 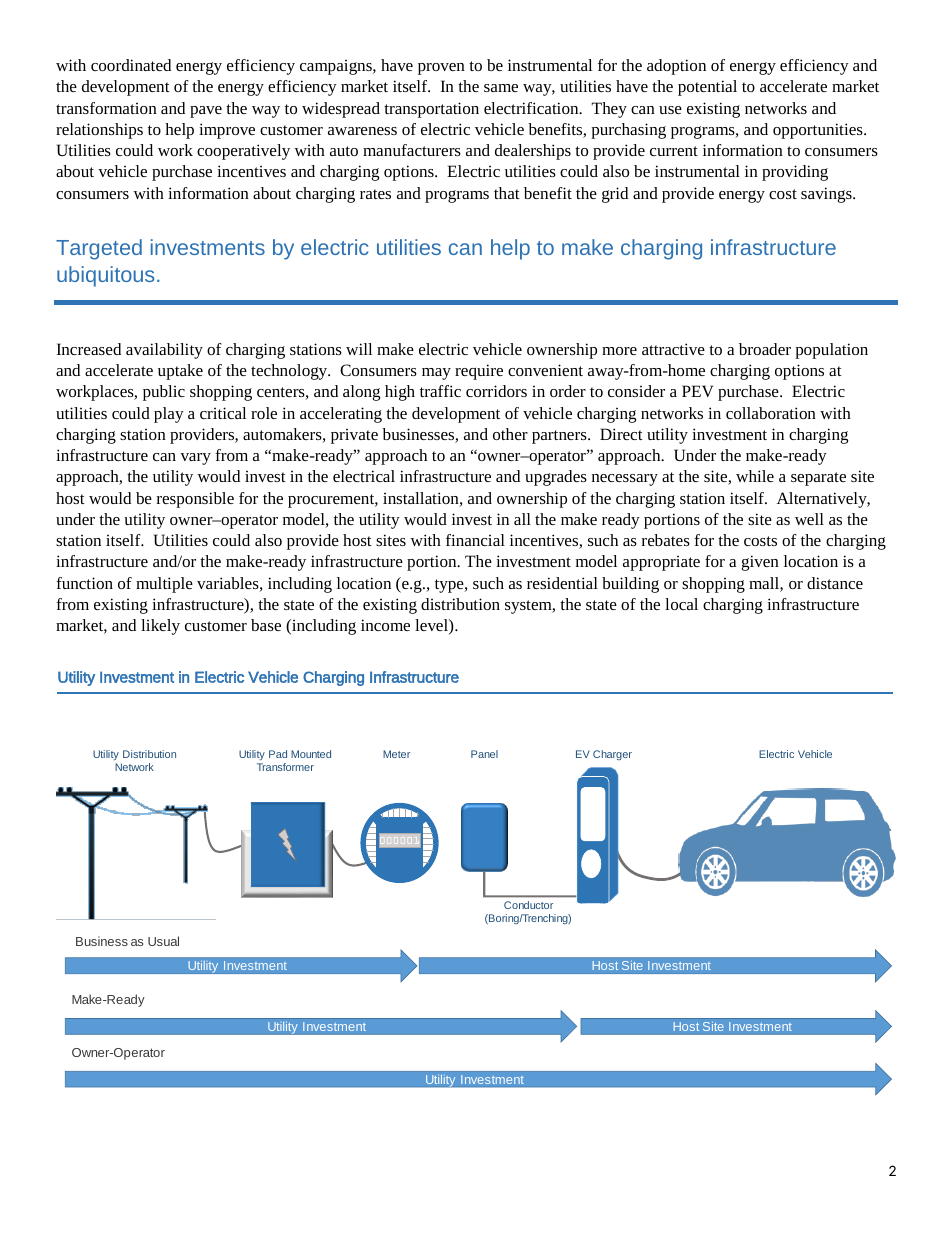 I want to click on potential, so click(x=707, y=88).
